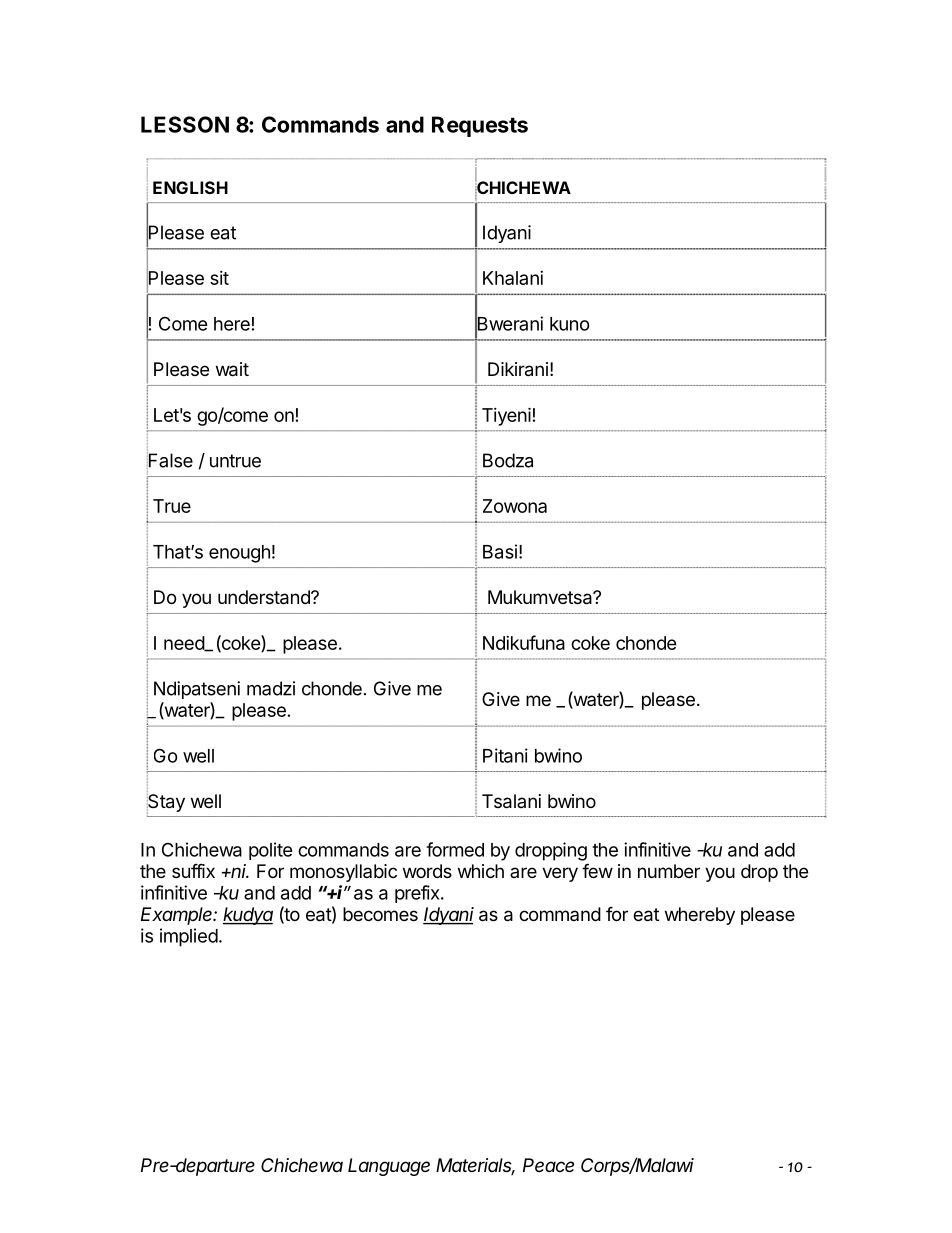  Describe the element at coordinates (480, 126) in the screenshot. I see `Requests` at that location.
